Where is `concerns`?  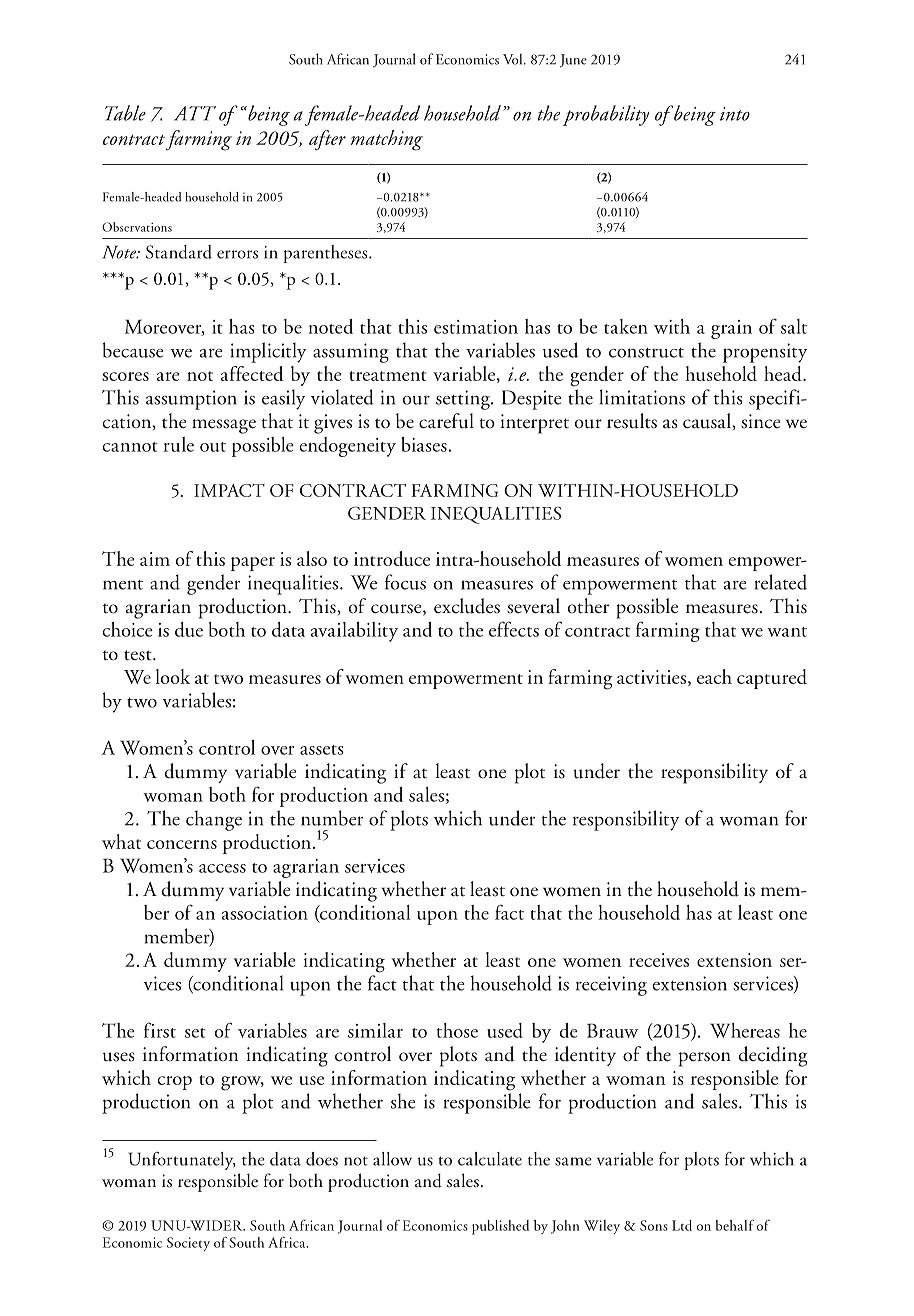
concerns is located at coordinates (182, 844).
